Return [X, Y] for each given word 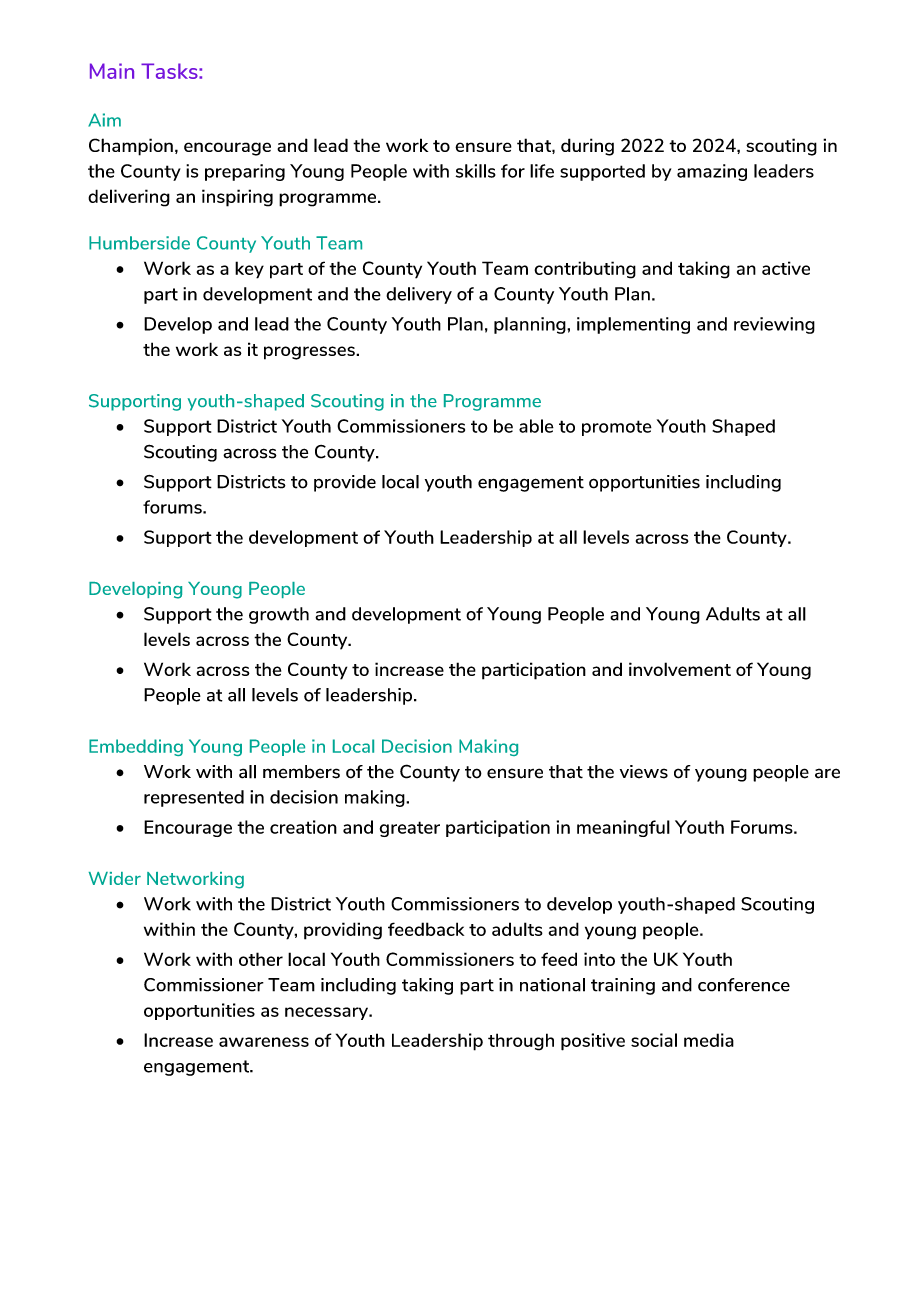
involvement [680, 669]
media [709, 1040]
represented [194, 798]
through [521, 1042]
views [644, 772]
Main [112, 71]
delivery [419, 295]
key [249, 270]
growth [279, 615]
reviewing [774, 325]
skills [476, 171]
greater [410, 829]
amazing [712, 172]
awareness [264, 1042]
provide [345, 483]
